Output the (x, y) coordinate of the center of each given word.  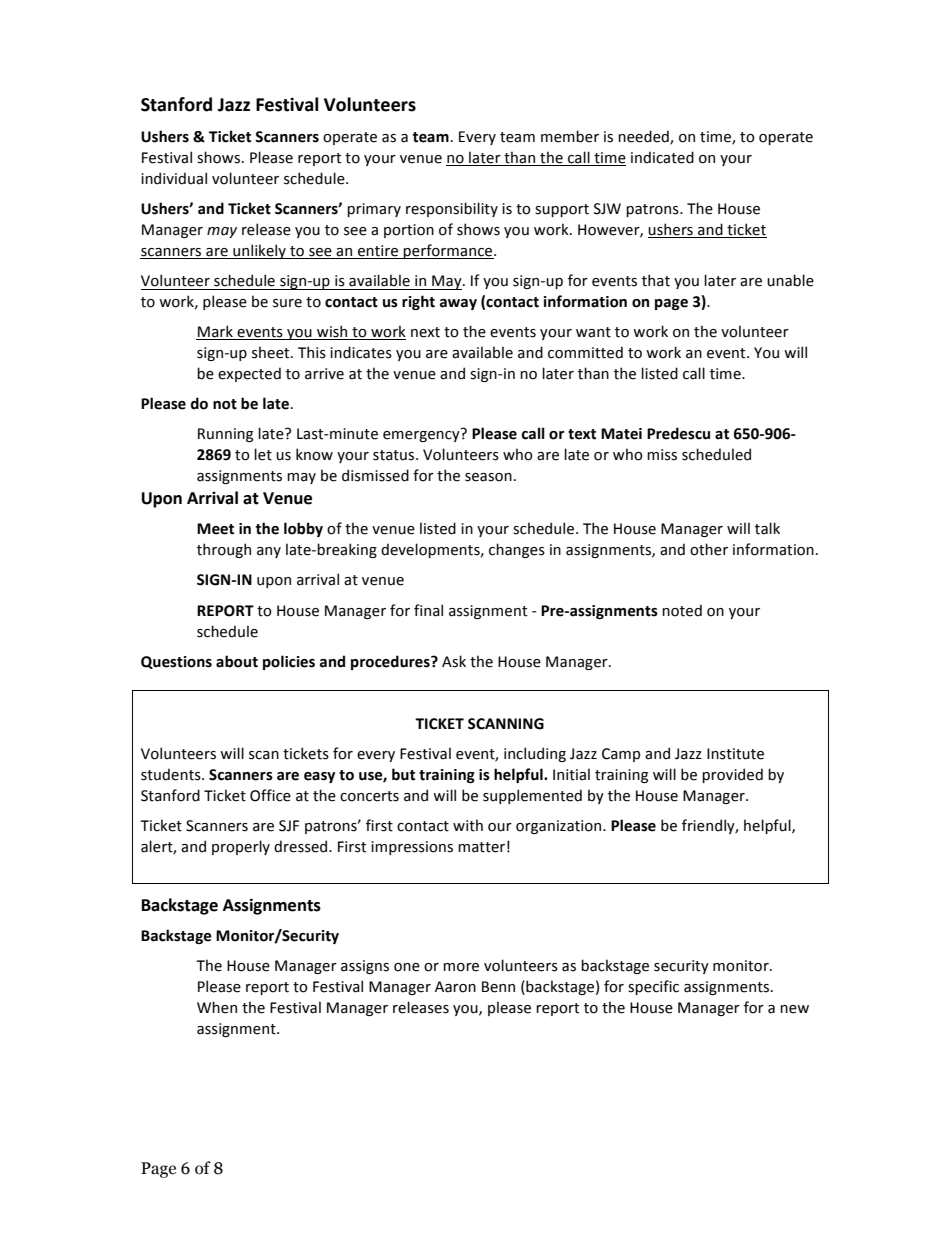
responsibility (452, 209)
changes (517, 550)
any (269, 552)
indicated (662, 157)
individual (174, 178)
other (709, 549)
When (217, 1007)
